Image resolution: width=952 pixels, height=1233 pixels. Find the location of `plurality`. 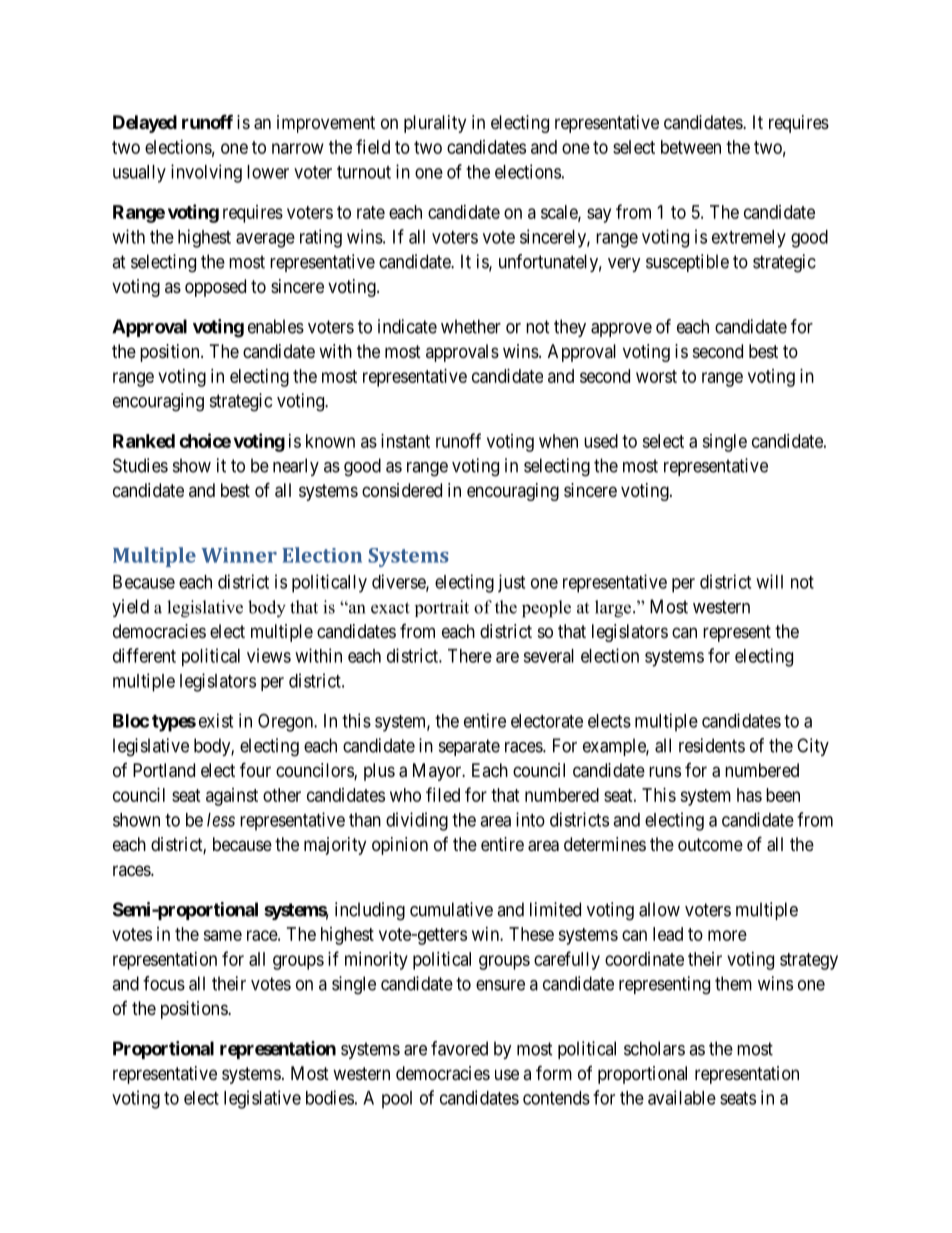

plurality is located at coordinates (435, 124).
